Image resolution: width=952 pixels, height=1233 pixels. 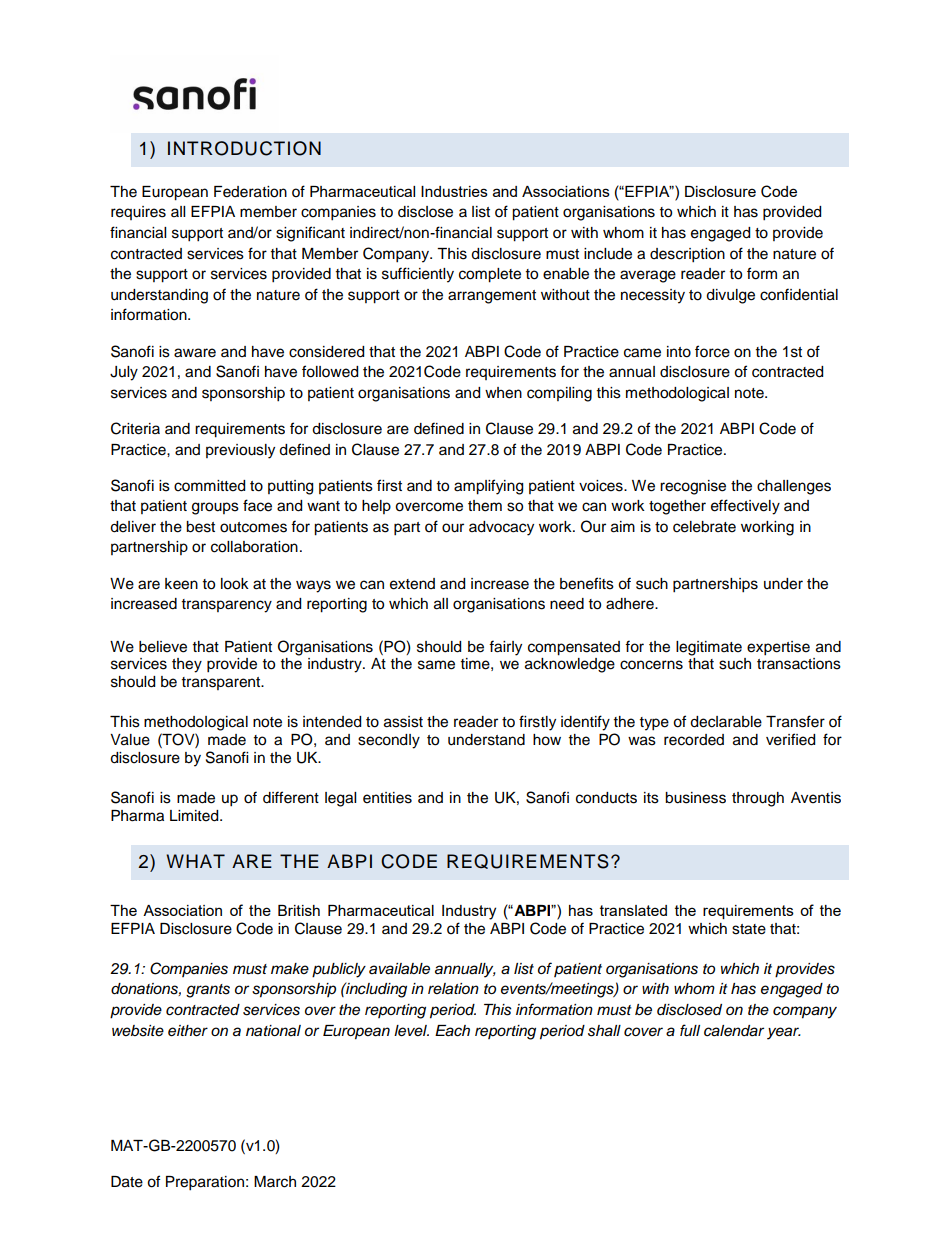 I want to click on same, so click(x=436, y=665).
